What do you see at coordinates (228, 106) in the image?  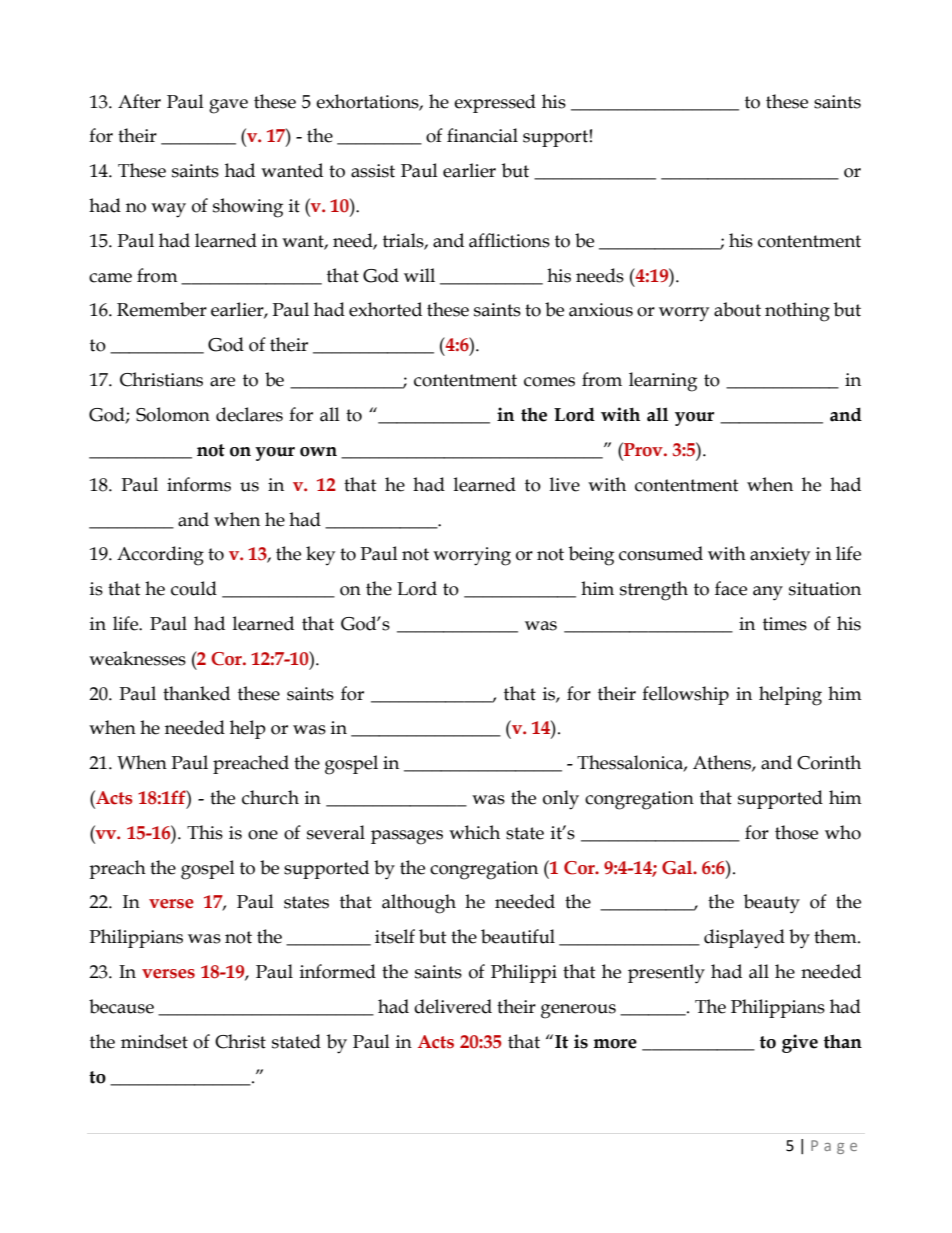 I see `gave` at bounding box center [228, 106].
